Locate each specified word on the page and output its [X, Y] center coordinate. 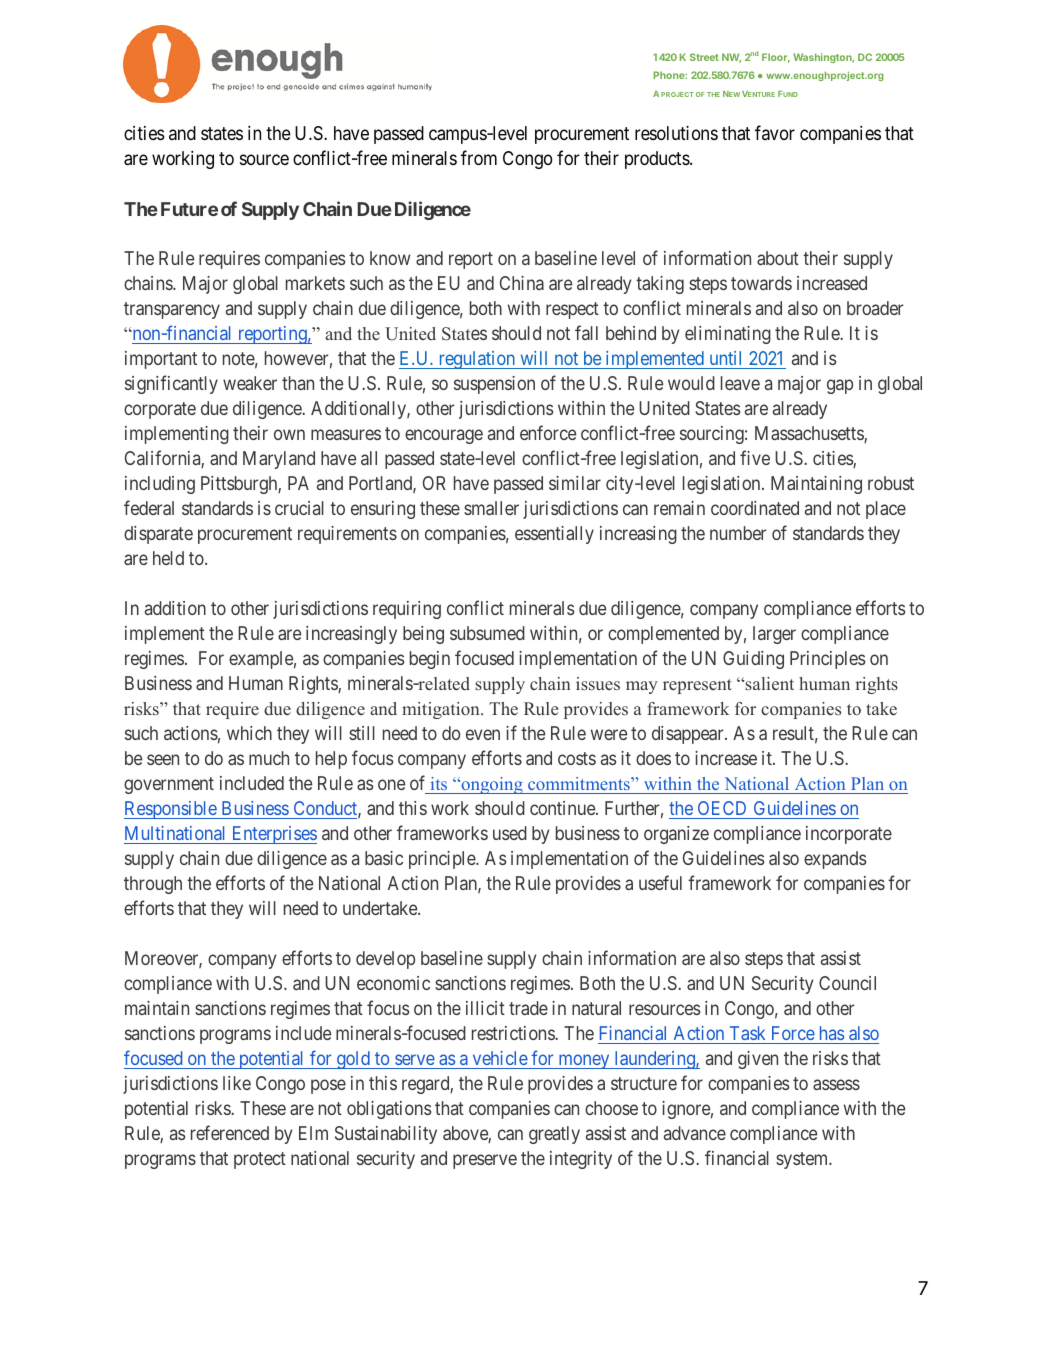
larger [774, 635]
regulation [477, 360]
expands [835, 860]
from [479, 157]
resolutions [676, 133]
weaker [250, 383]
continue [563, 808]
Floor [776, 58]
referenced [230, 1133]
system [803, 1160]
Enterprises [273, 835]
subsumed [487, 633]
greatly [554, 1135]
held [168, 558]
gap [840, 387]
